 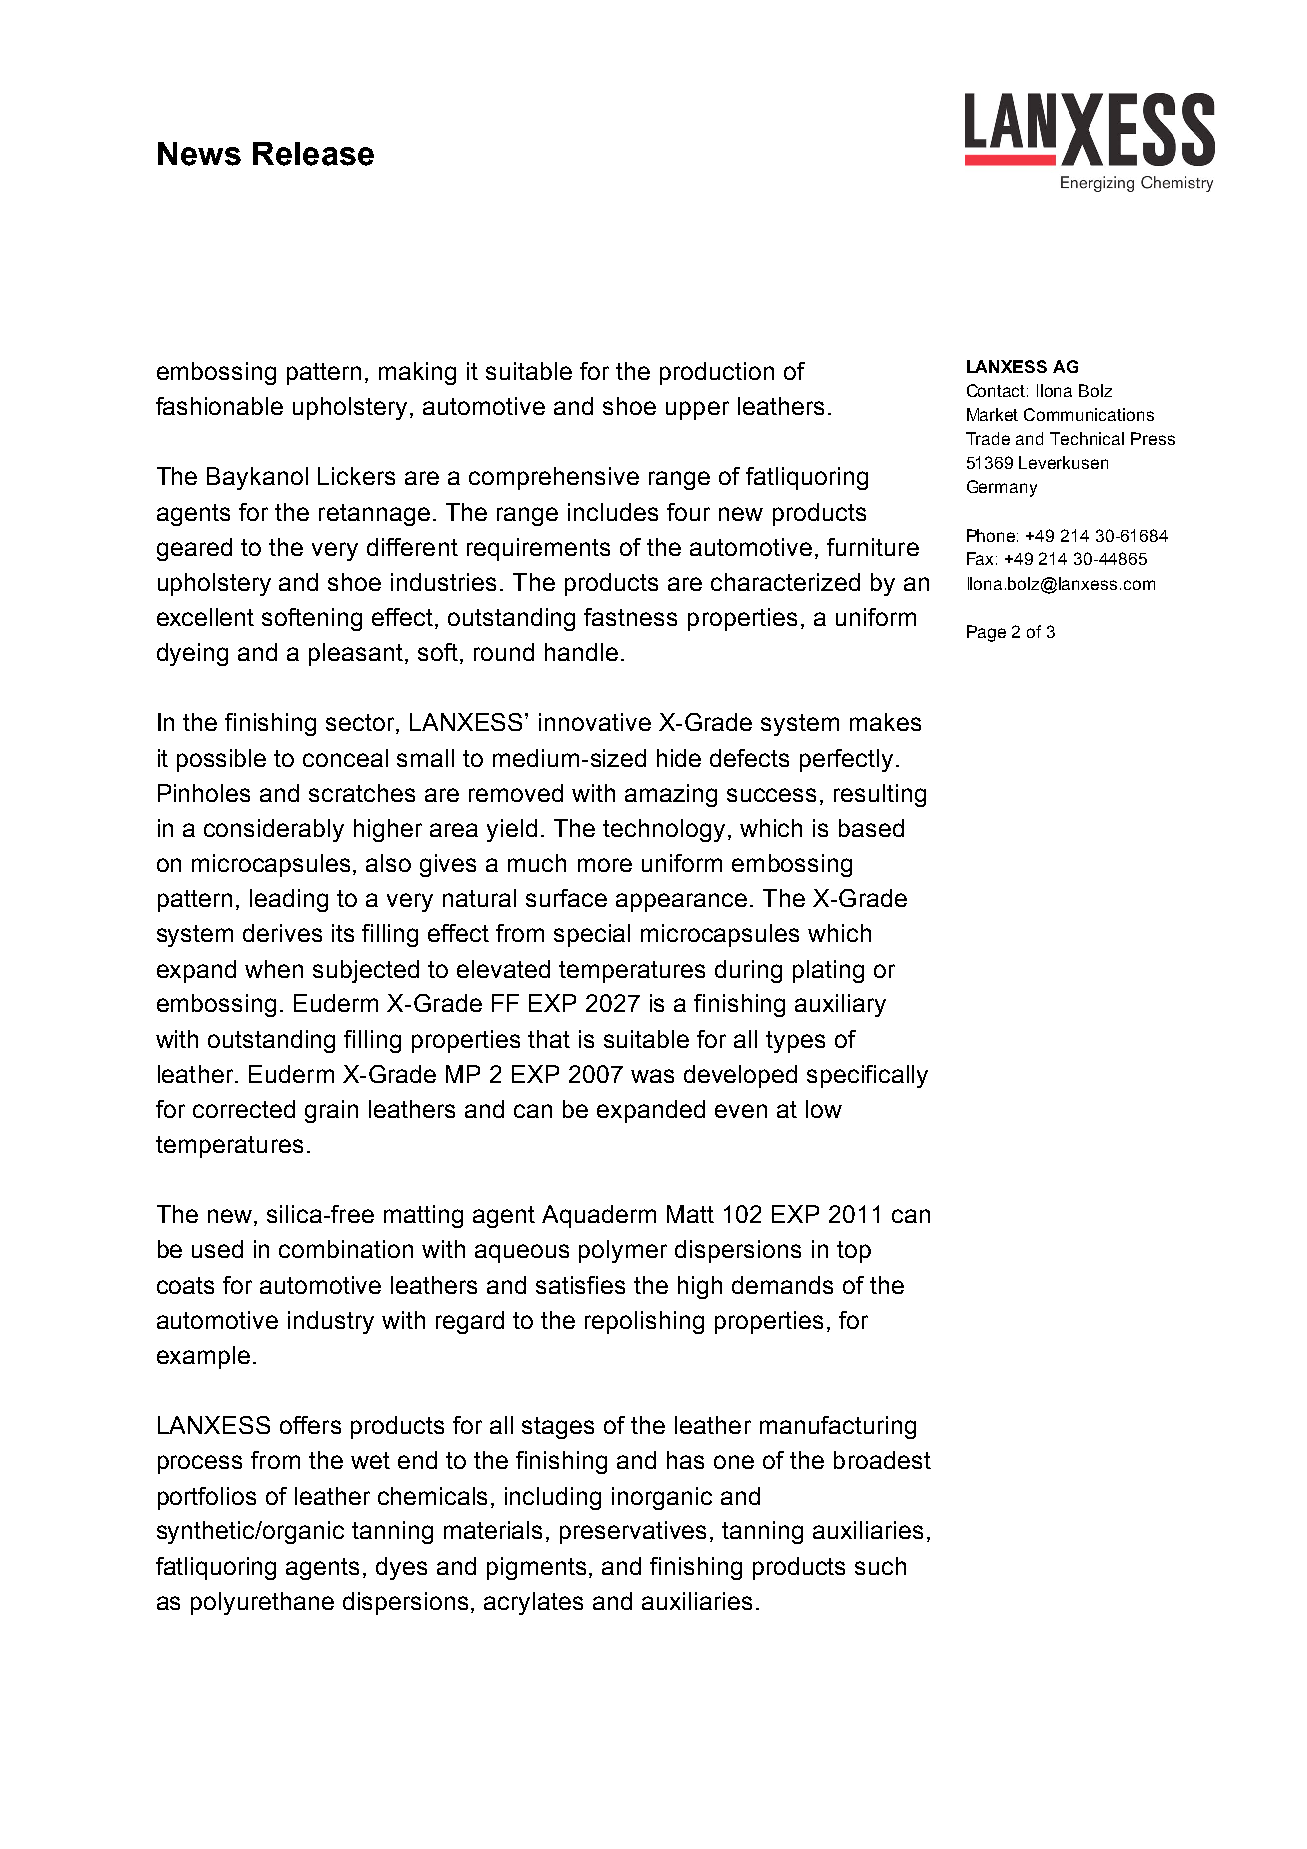 What do you see at coordinates (717, 373) in the image?
I see `production` at bounding box center [717, 373].
